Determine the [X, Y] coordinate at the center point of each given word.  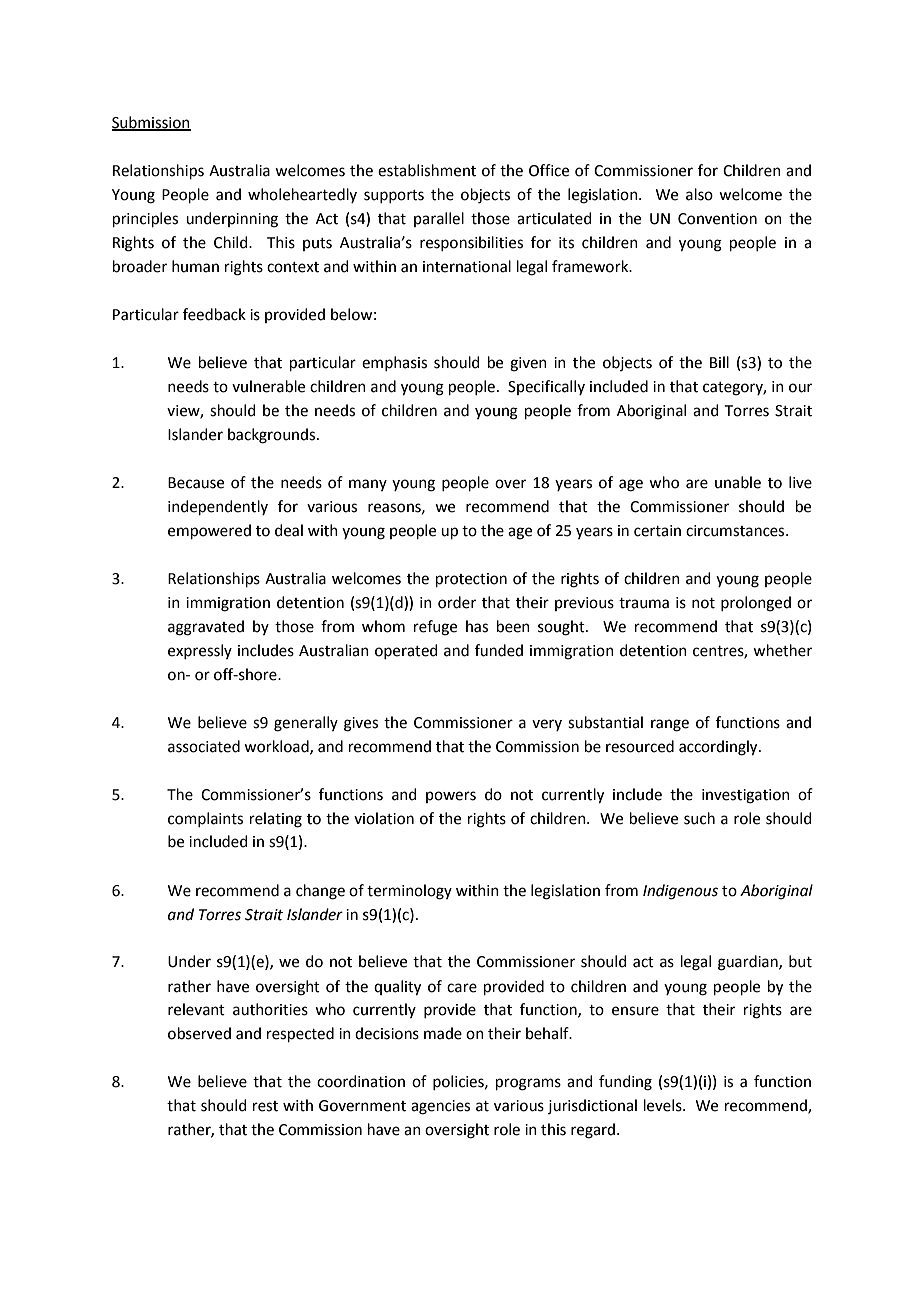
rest [265, 1106]
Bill [719, 362]
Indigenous [680, 892]
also [699, 194]
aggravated [206, 628]
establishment [427, 170]
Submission [151, 123]
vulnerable [268, 386]
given [528, 364]
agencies [440, 1107]
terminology [409, 892]
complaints [205, 819]
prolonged [756, 604]
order [457, 602]
